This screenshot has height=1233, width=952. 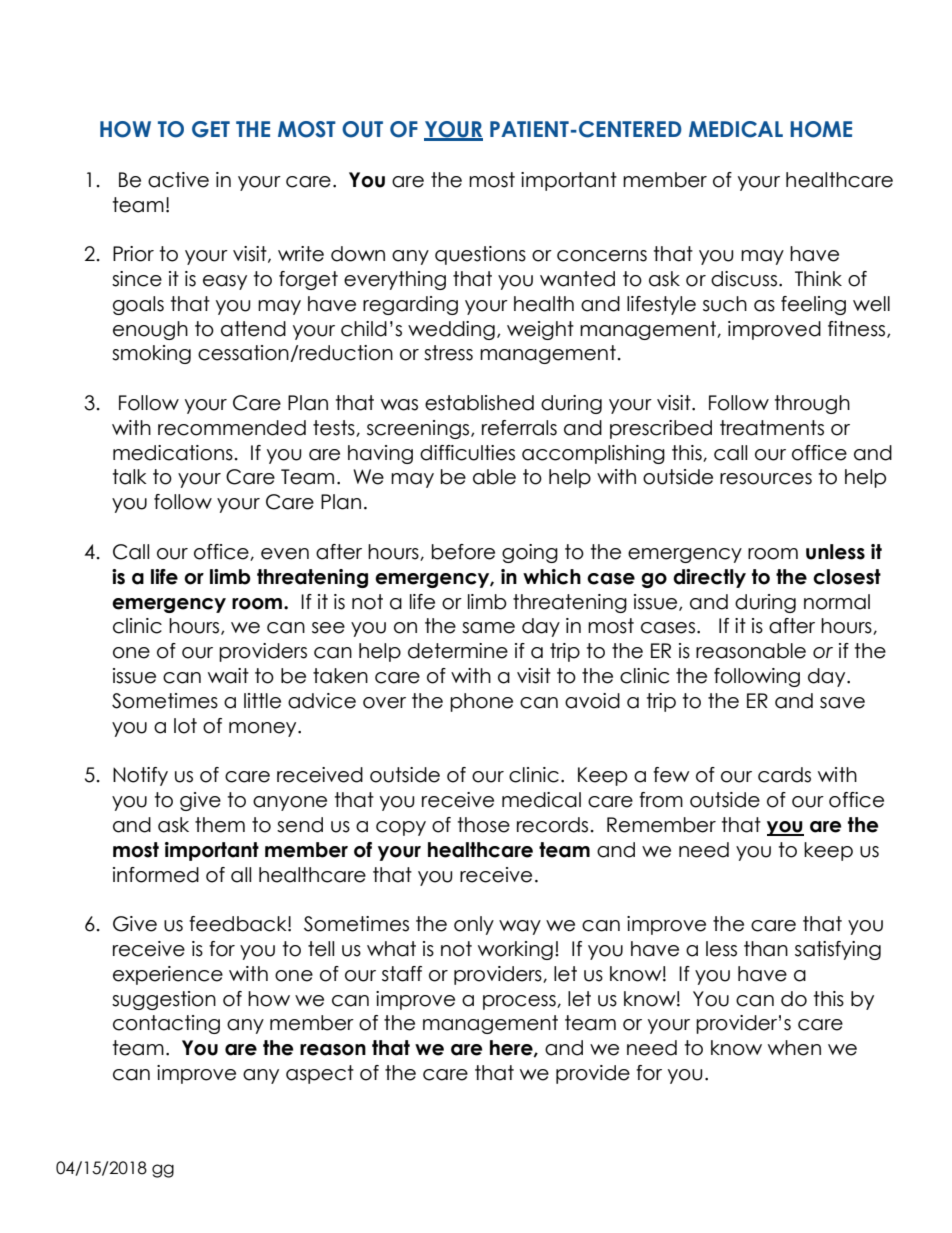 I want to click on them, so click(x=220, y=825).
